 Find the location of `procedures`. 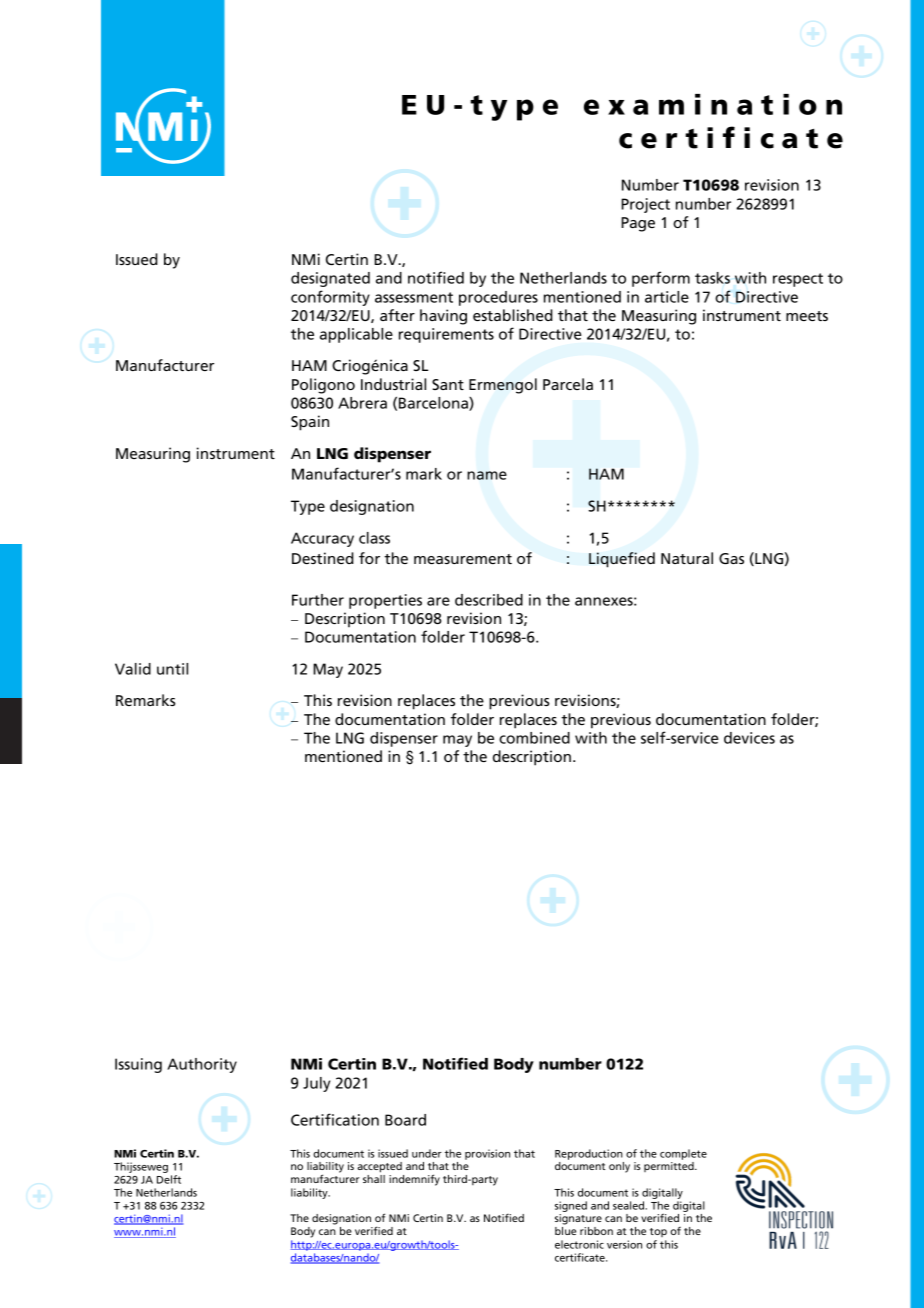

procedures is located at coordinates (498, 298).
